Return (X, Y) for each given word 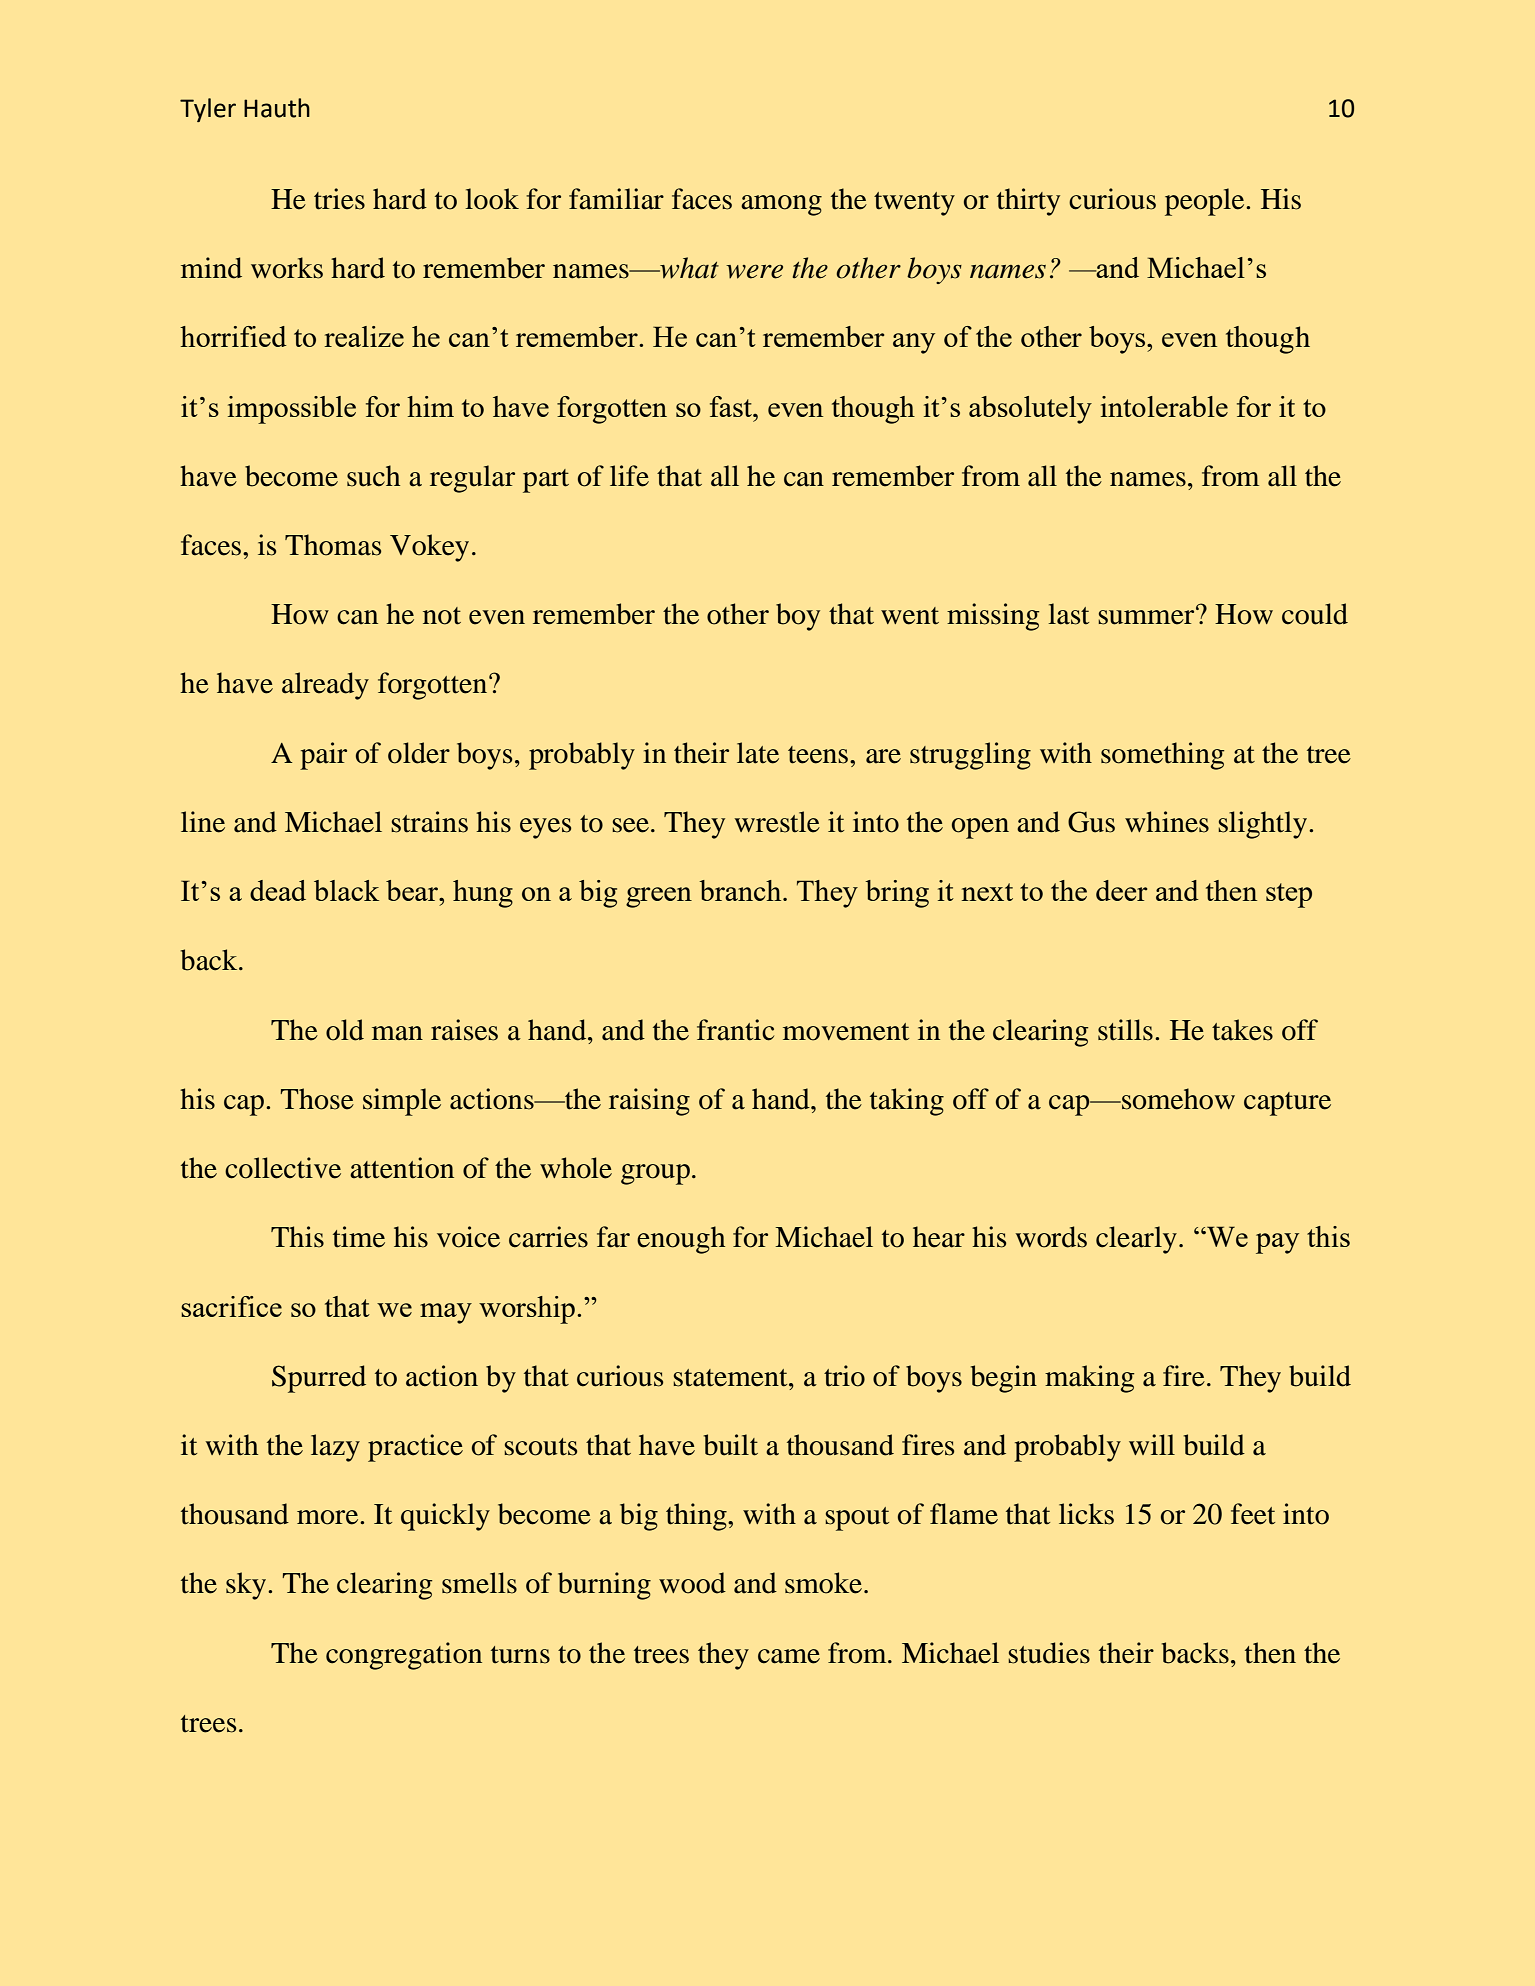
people (1206, 202)
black (346, 890)
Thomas (333, 545)
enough (681, 1240)
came (789, 1656)
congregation (404, 1656)
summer (1147, 616)
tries (339, 199)
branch (741, 890)
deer (1121, 890)
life (629, 476)
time (359, 1237)
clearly (1136, 1240)
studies (1049, 1653)
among (781, 205)
